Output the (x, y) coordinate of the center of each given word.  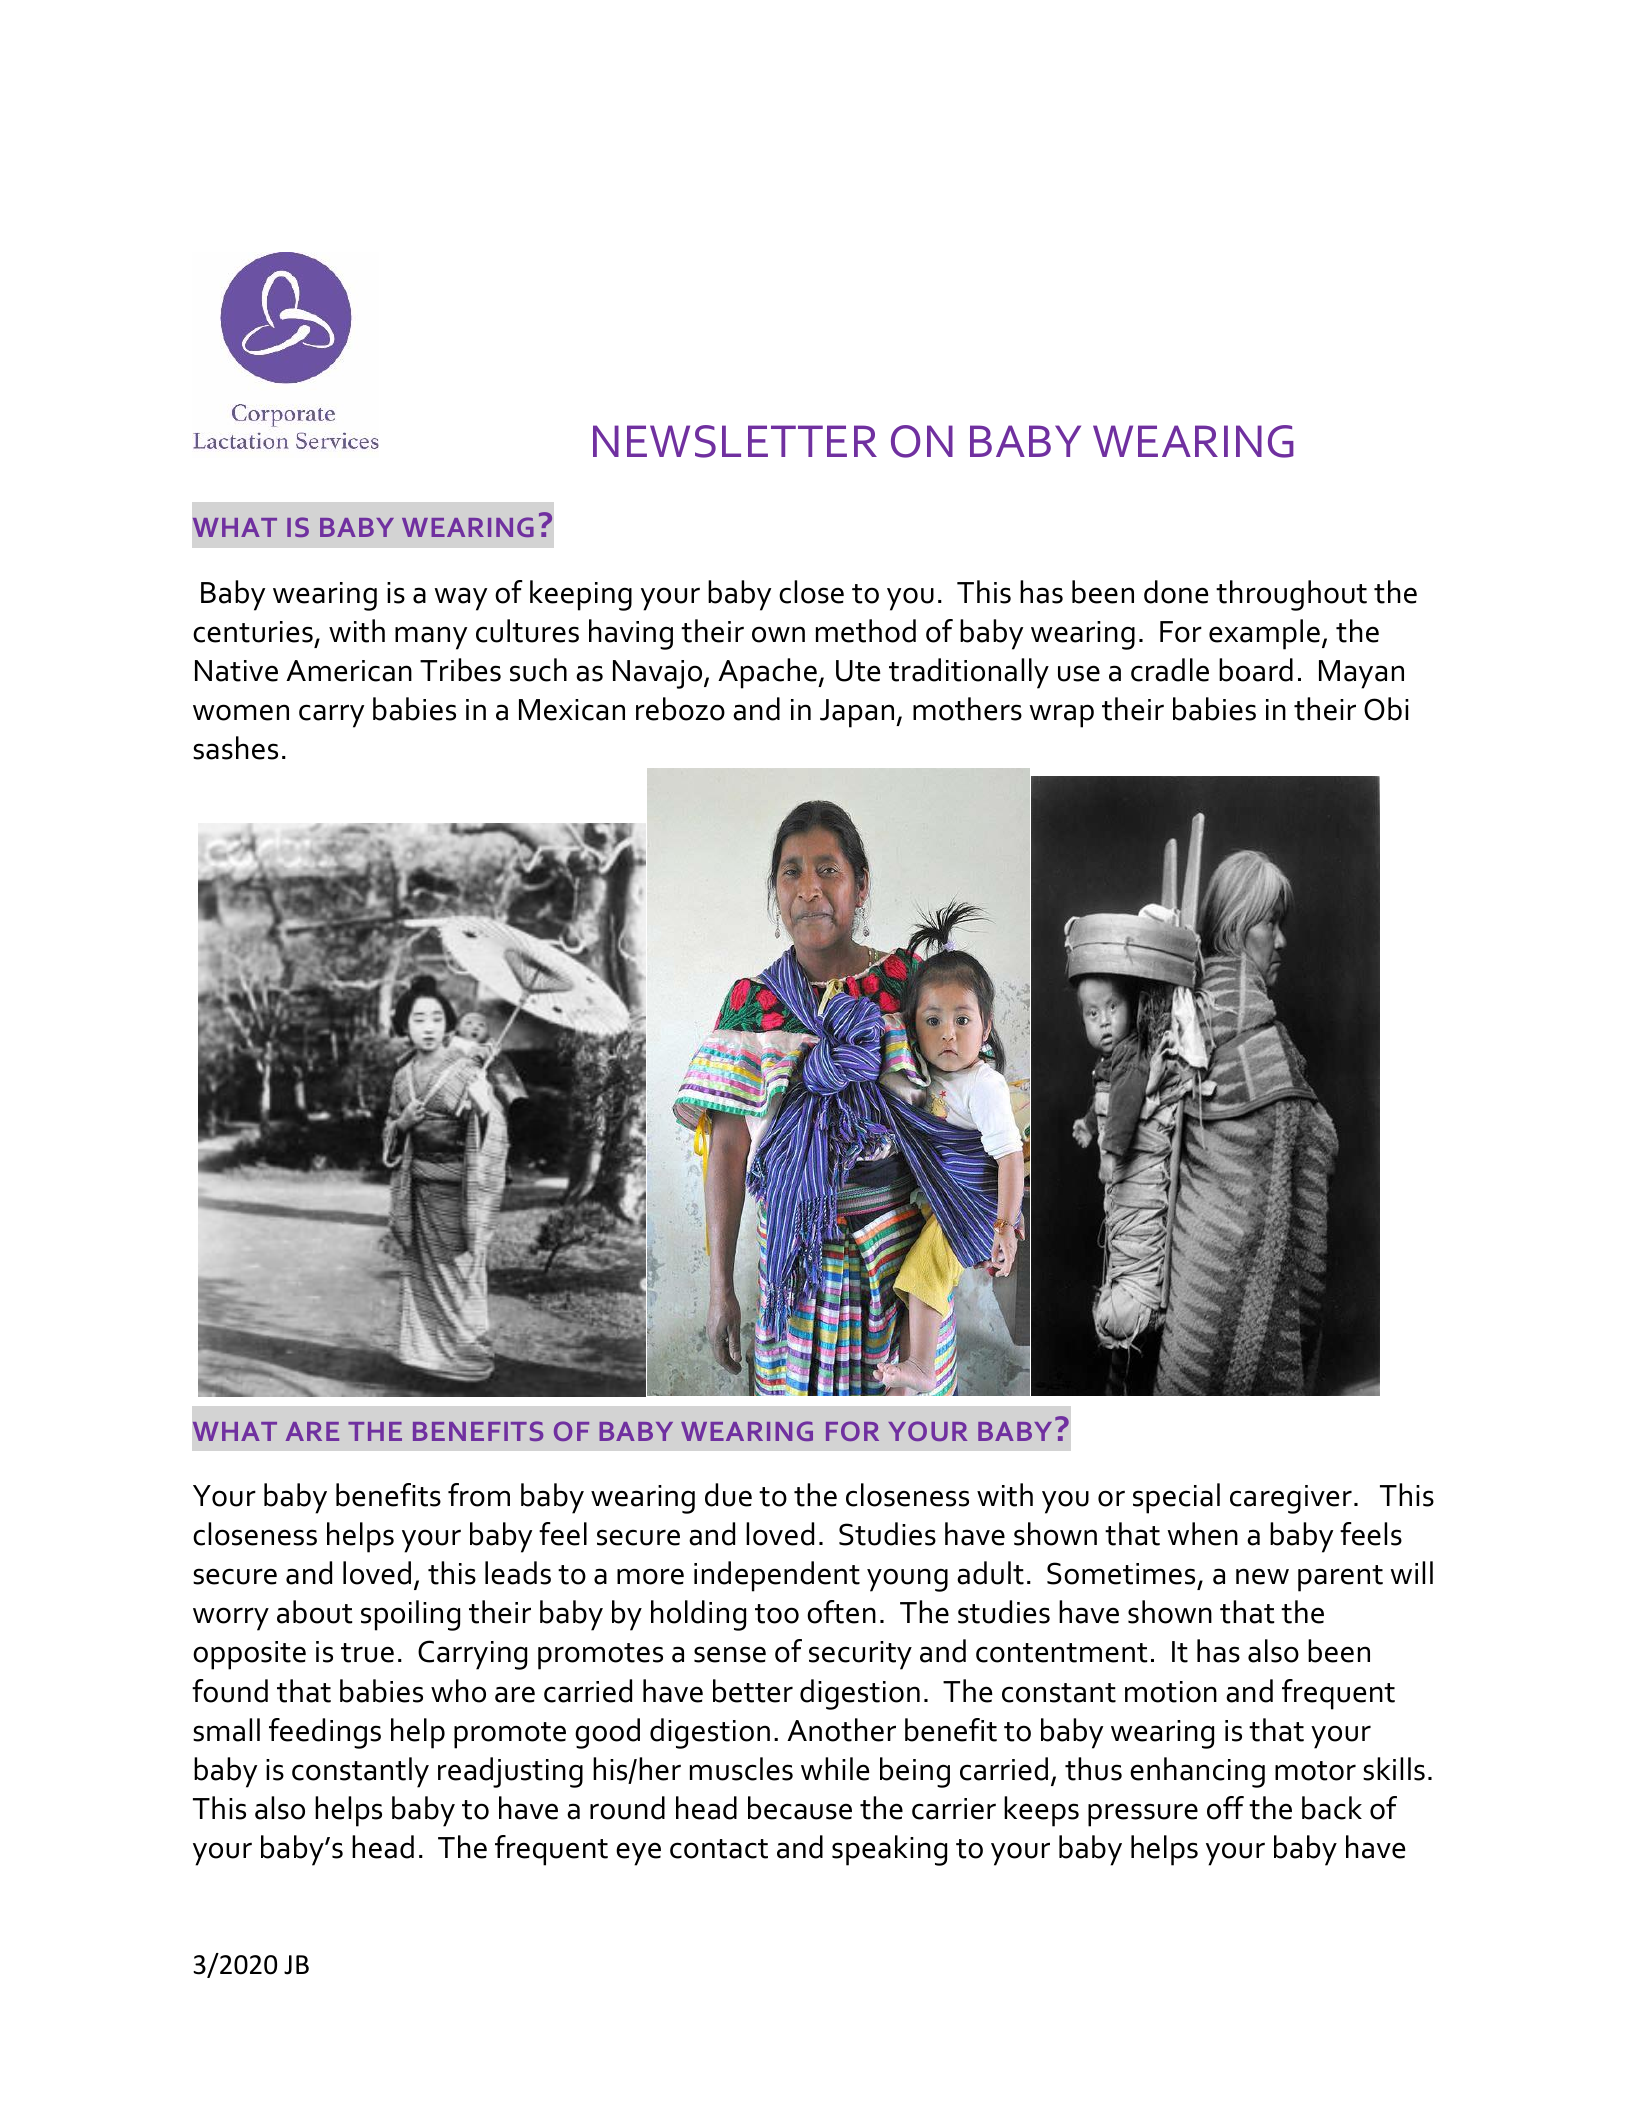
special (1176, 1498)
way (460, 599)
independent (777, 1576)
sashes (235, 748)
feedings (325, 1733)
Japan (858, 713)
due (728, 1495)
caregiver (1291, 1499)
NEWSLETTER (735, 441)
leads (518, 1573)
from (479, 1495)
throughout (1291, 595)
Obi (1386, 709)
